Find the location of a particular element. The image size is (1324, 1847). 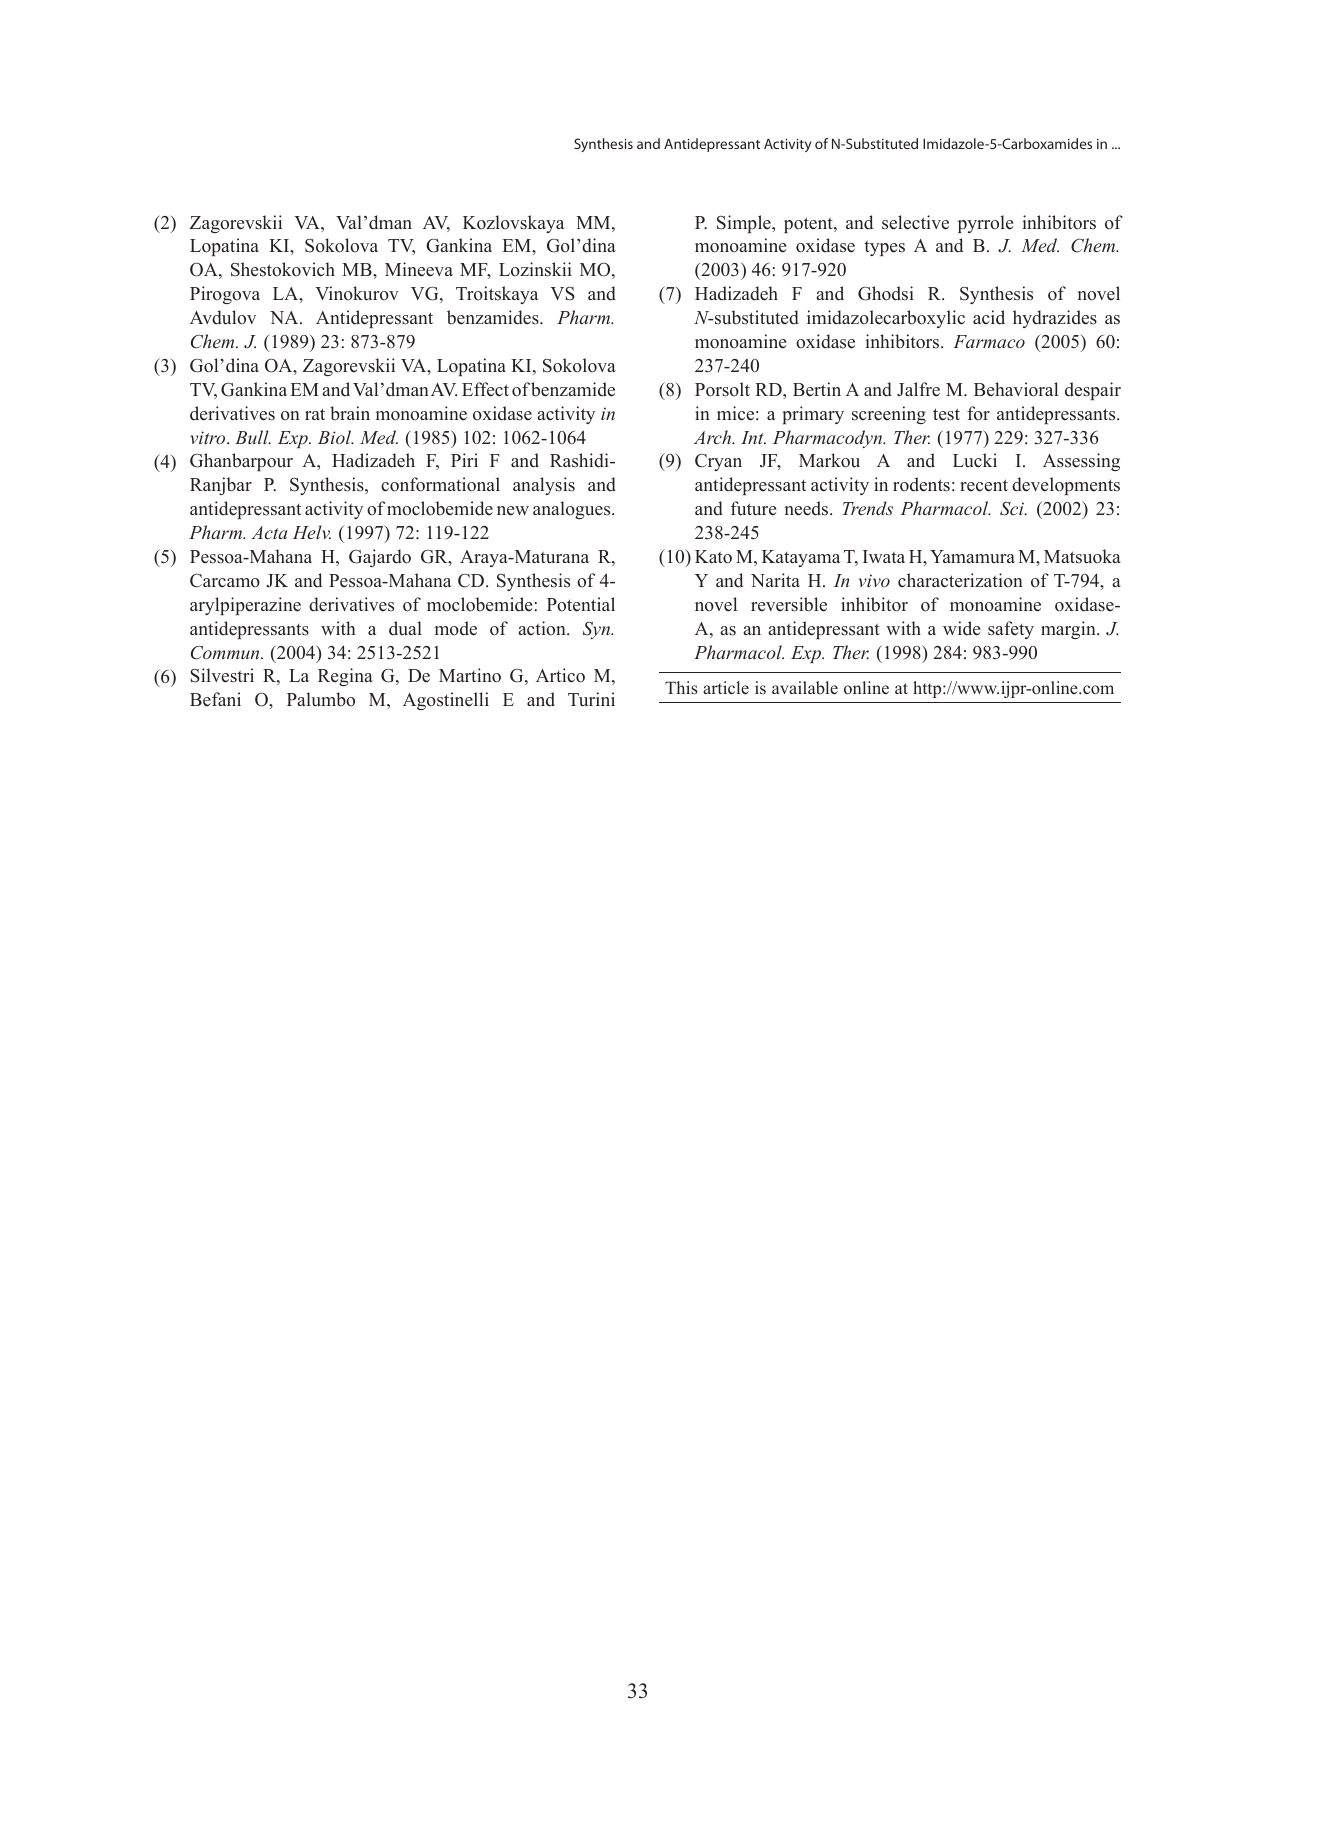

Regina is located at coordinates (345, 677).
